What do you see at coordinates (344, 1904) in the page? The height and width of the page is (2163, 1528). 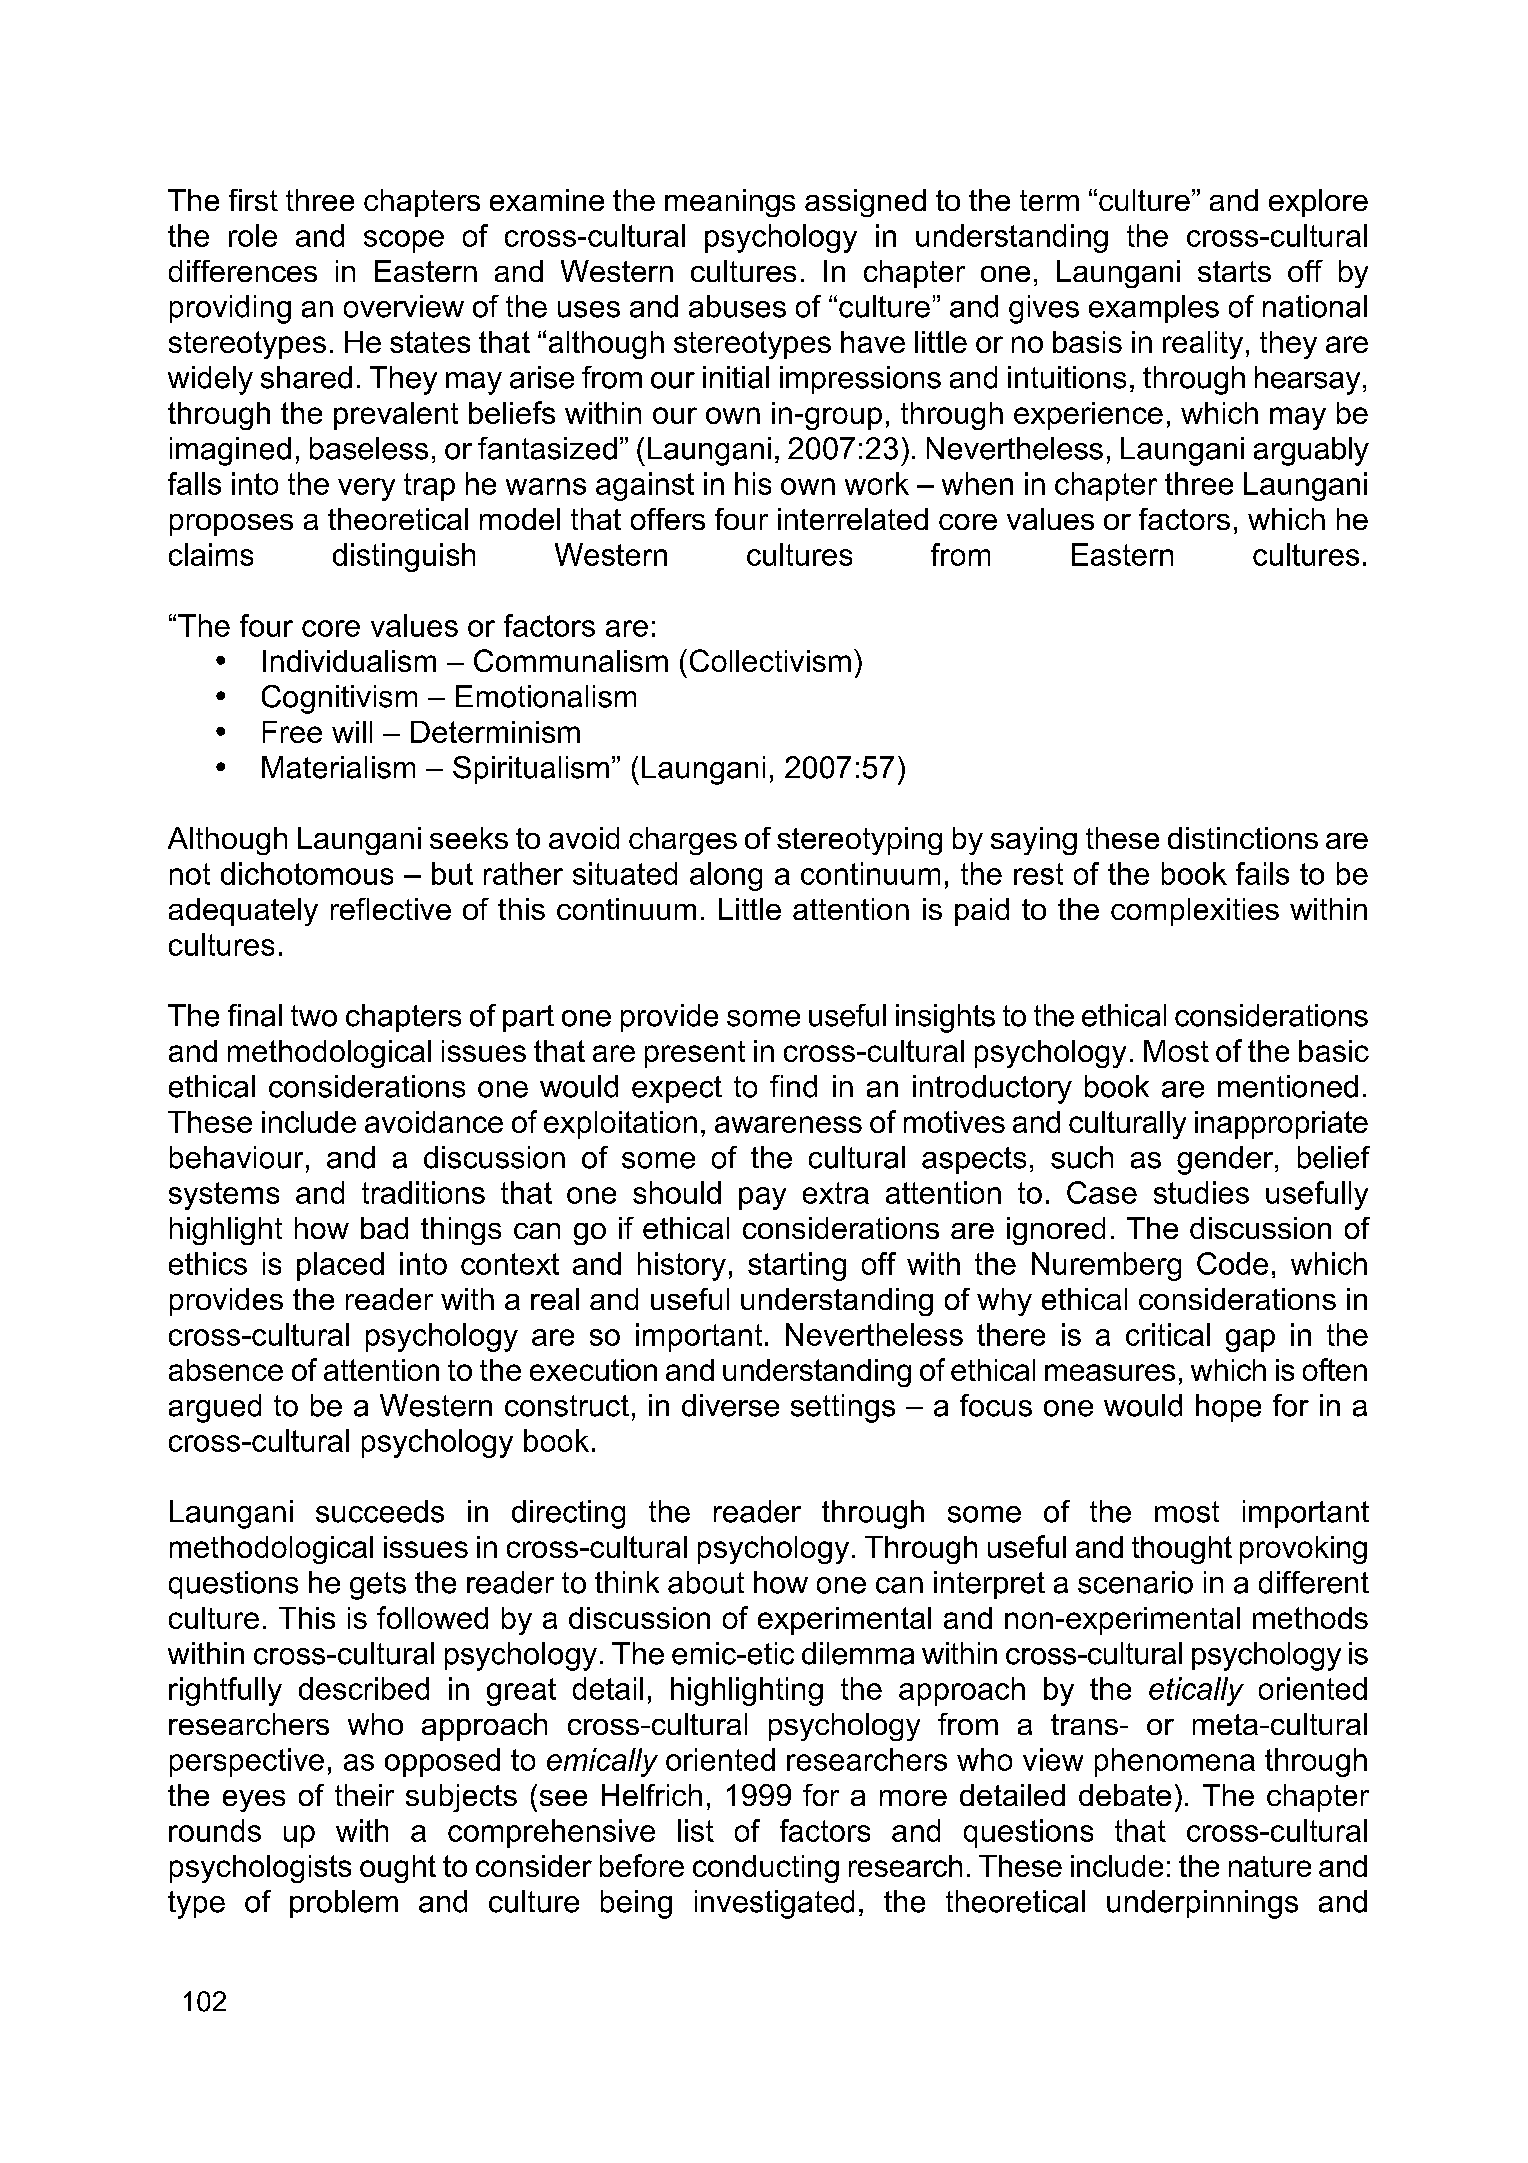 I see `problem` at bounding box center [344, 1904].
